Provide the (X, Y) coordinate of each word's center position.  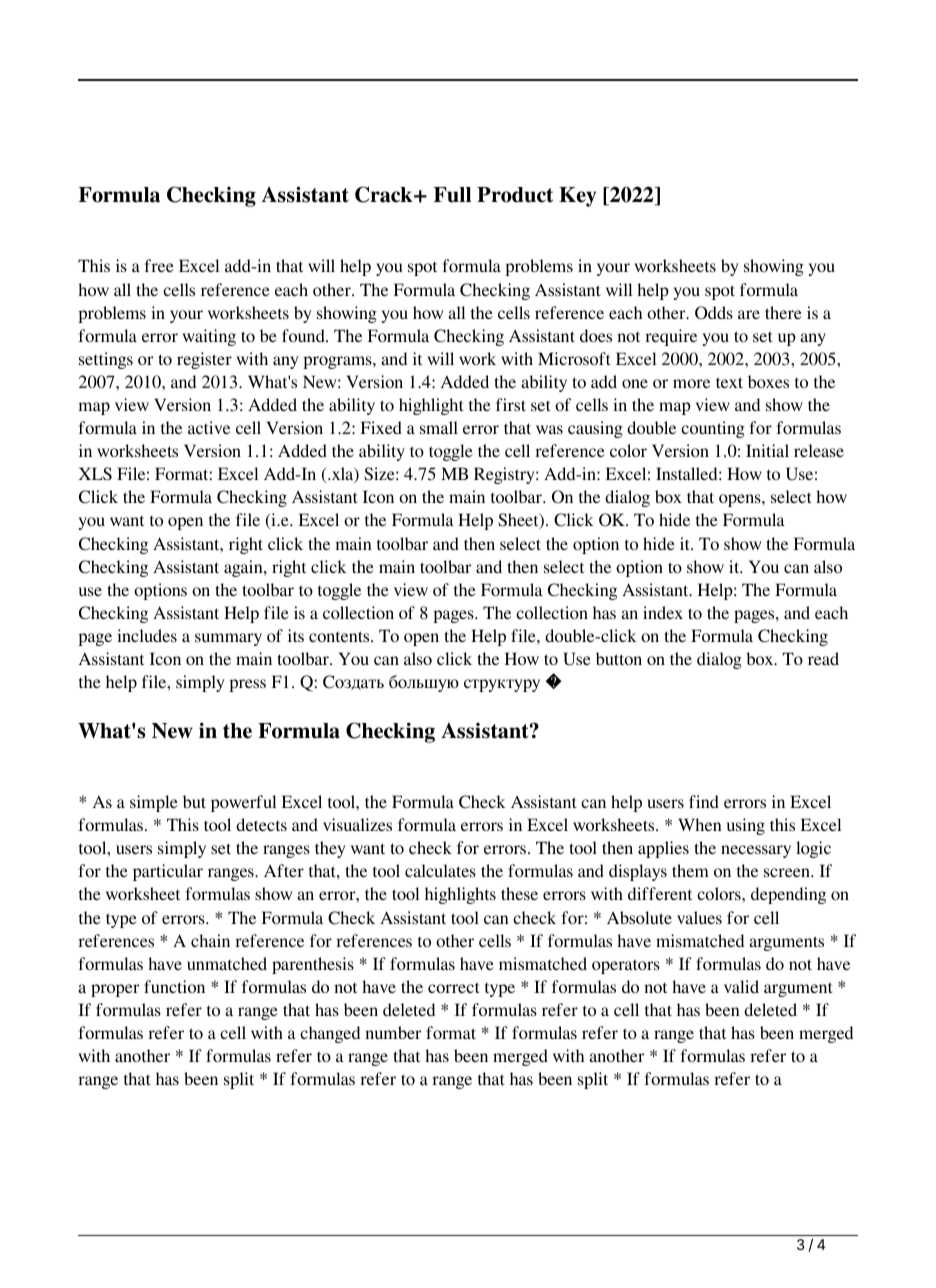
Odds (714, 313)
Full (452, 195)
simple (154, 803)
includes (147, 635)
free (159, 265)
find (704, 801)
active (209, 427)
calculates (440, 870)
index (663, 612)
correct (453, 987)
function (174, 986)
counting (713, 429)
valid (741, 986)
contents (340, 636)
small (439, 427)
